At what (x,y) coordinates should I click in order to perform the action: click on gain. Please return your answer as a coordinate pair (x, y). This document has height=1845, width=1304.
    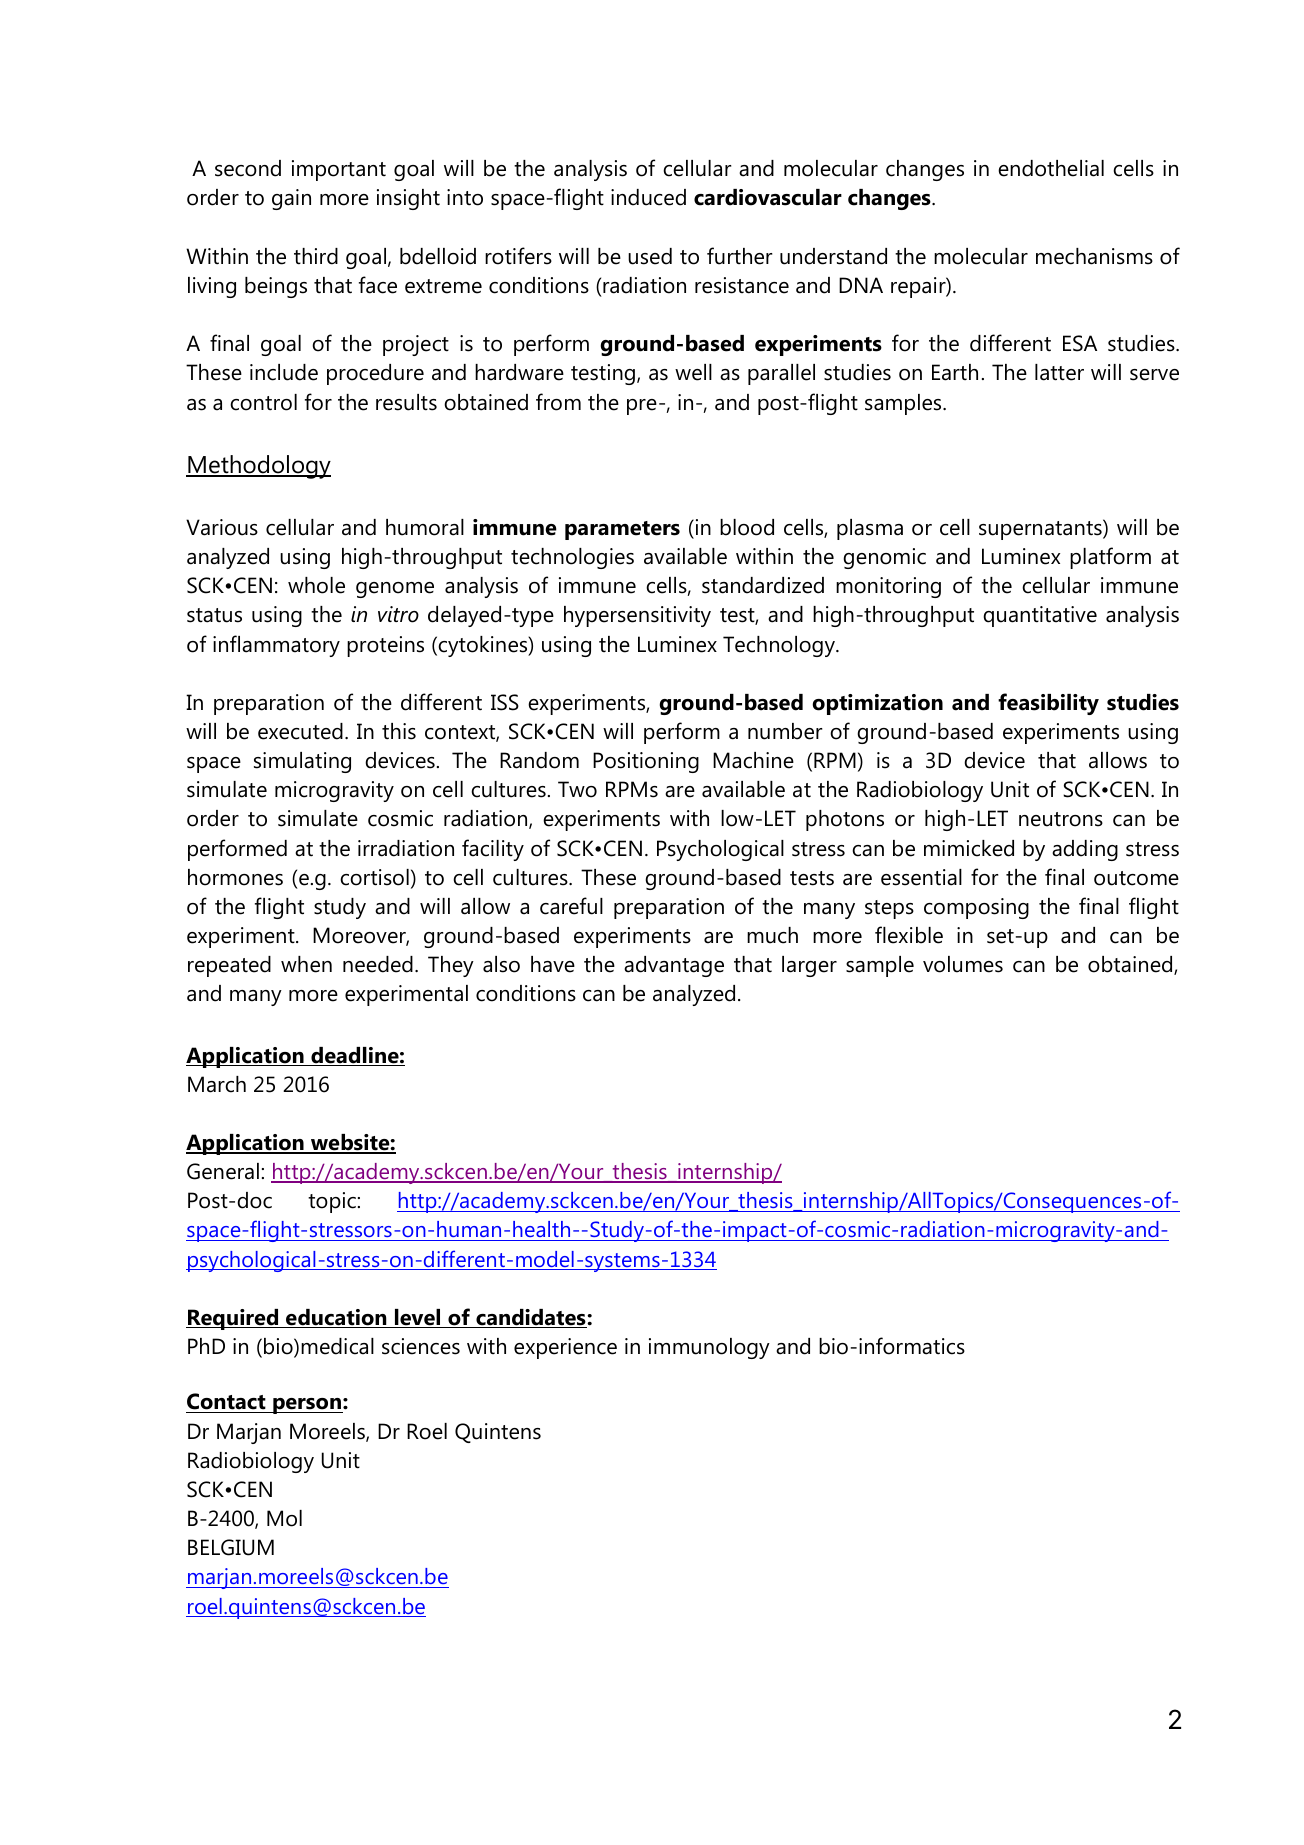
    Looking at the image, I should click on (291, 199).
